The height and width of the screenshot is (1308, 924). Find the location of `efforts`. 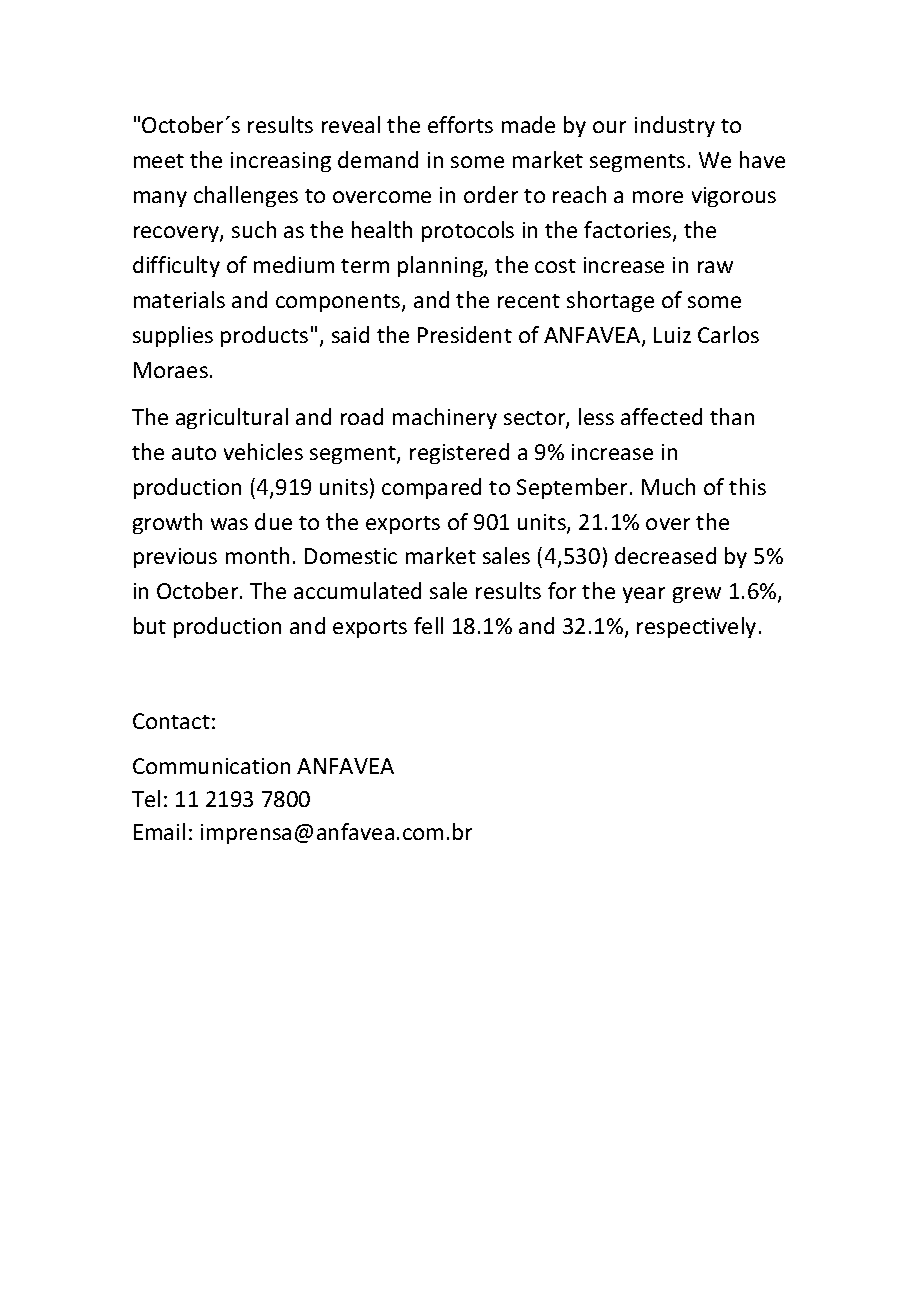

efforts is located at coordinates (460, 124).
